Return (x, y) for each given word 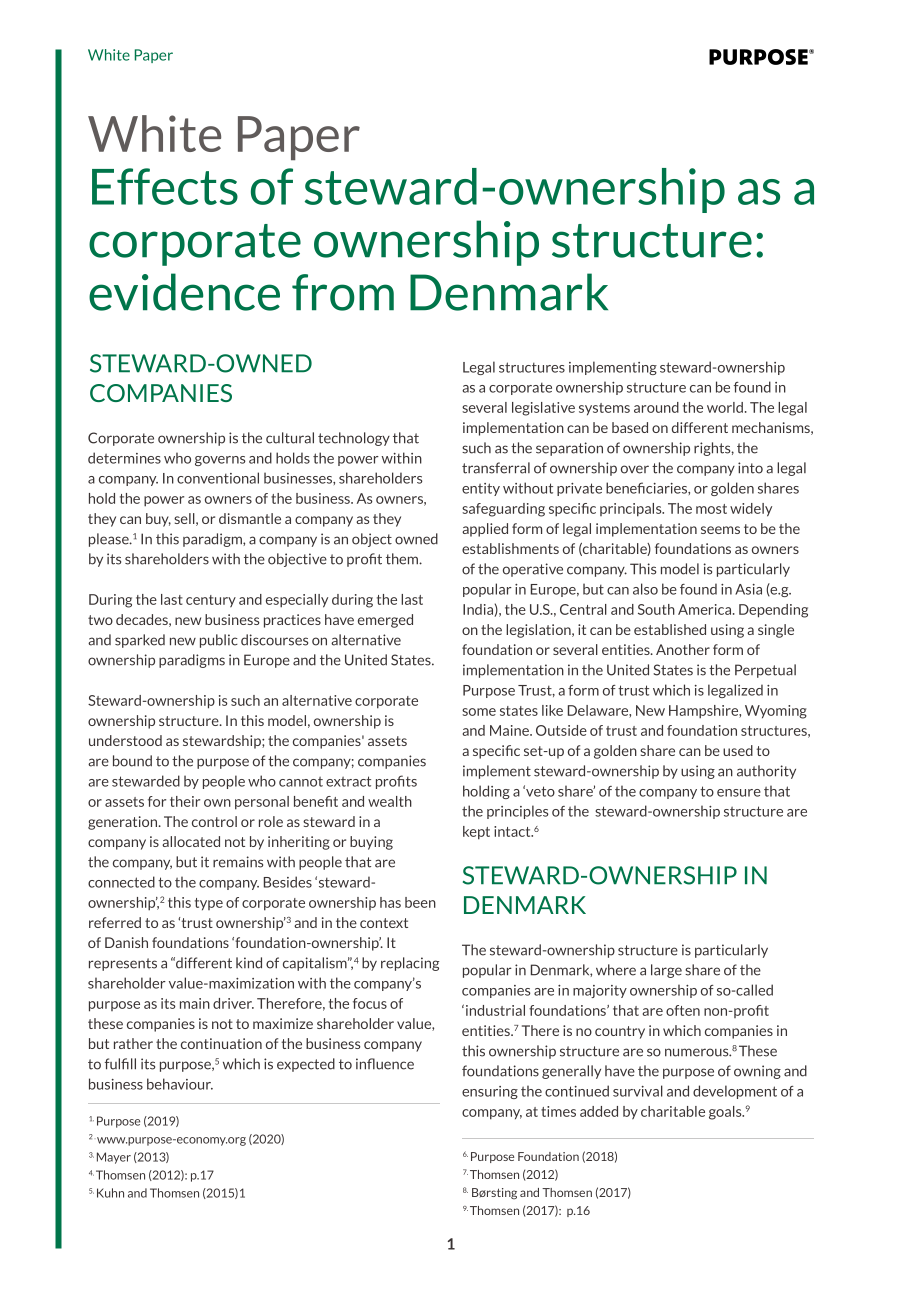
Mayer (114, 1158)
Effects (165, 186)
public (219, 641)
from (343, 292)
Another (683, 649)
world (726, 407)
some (479, 712)
